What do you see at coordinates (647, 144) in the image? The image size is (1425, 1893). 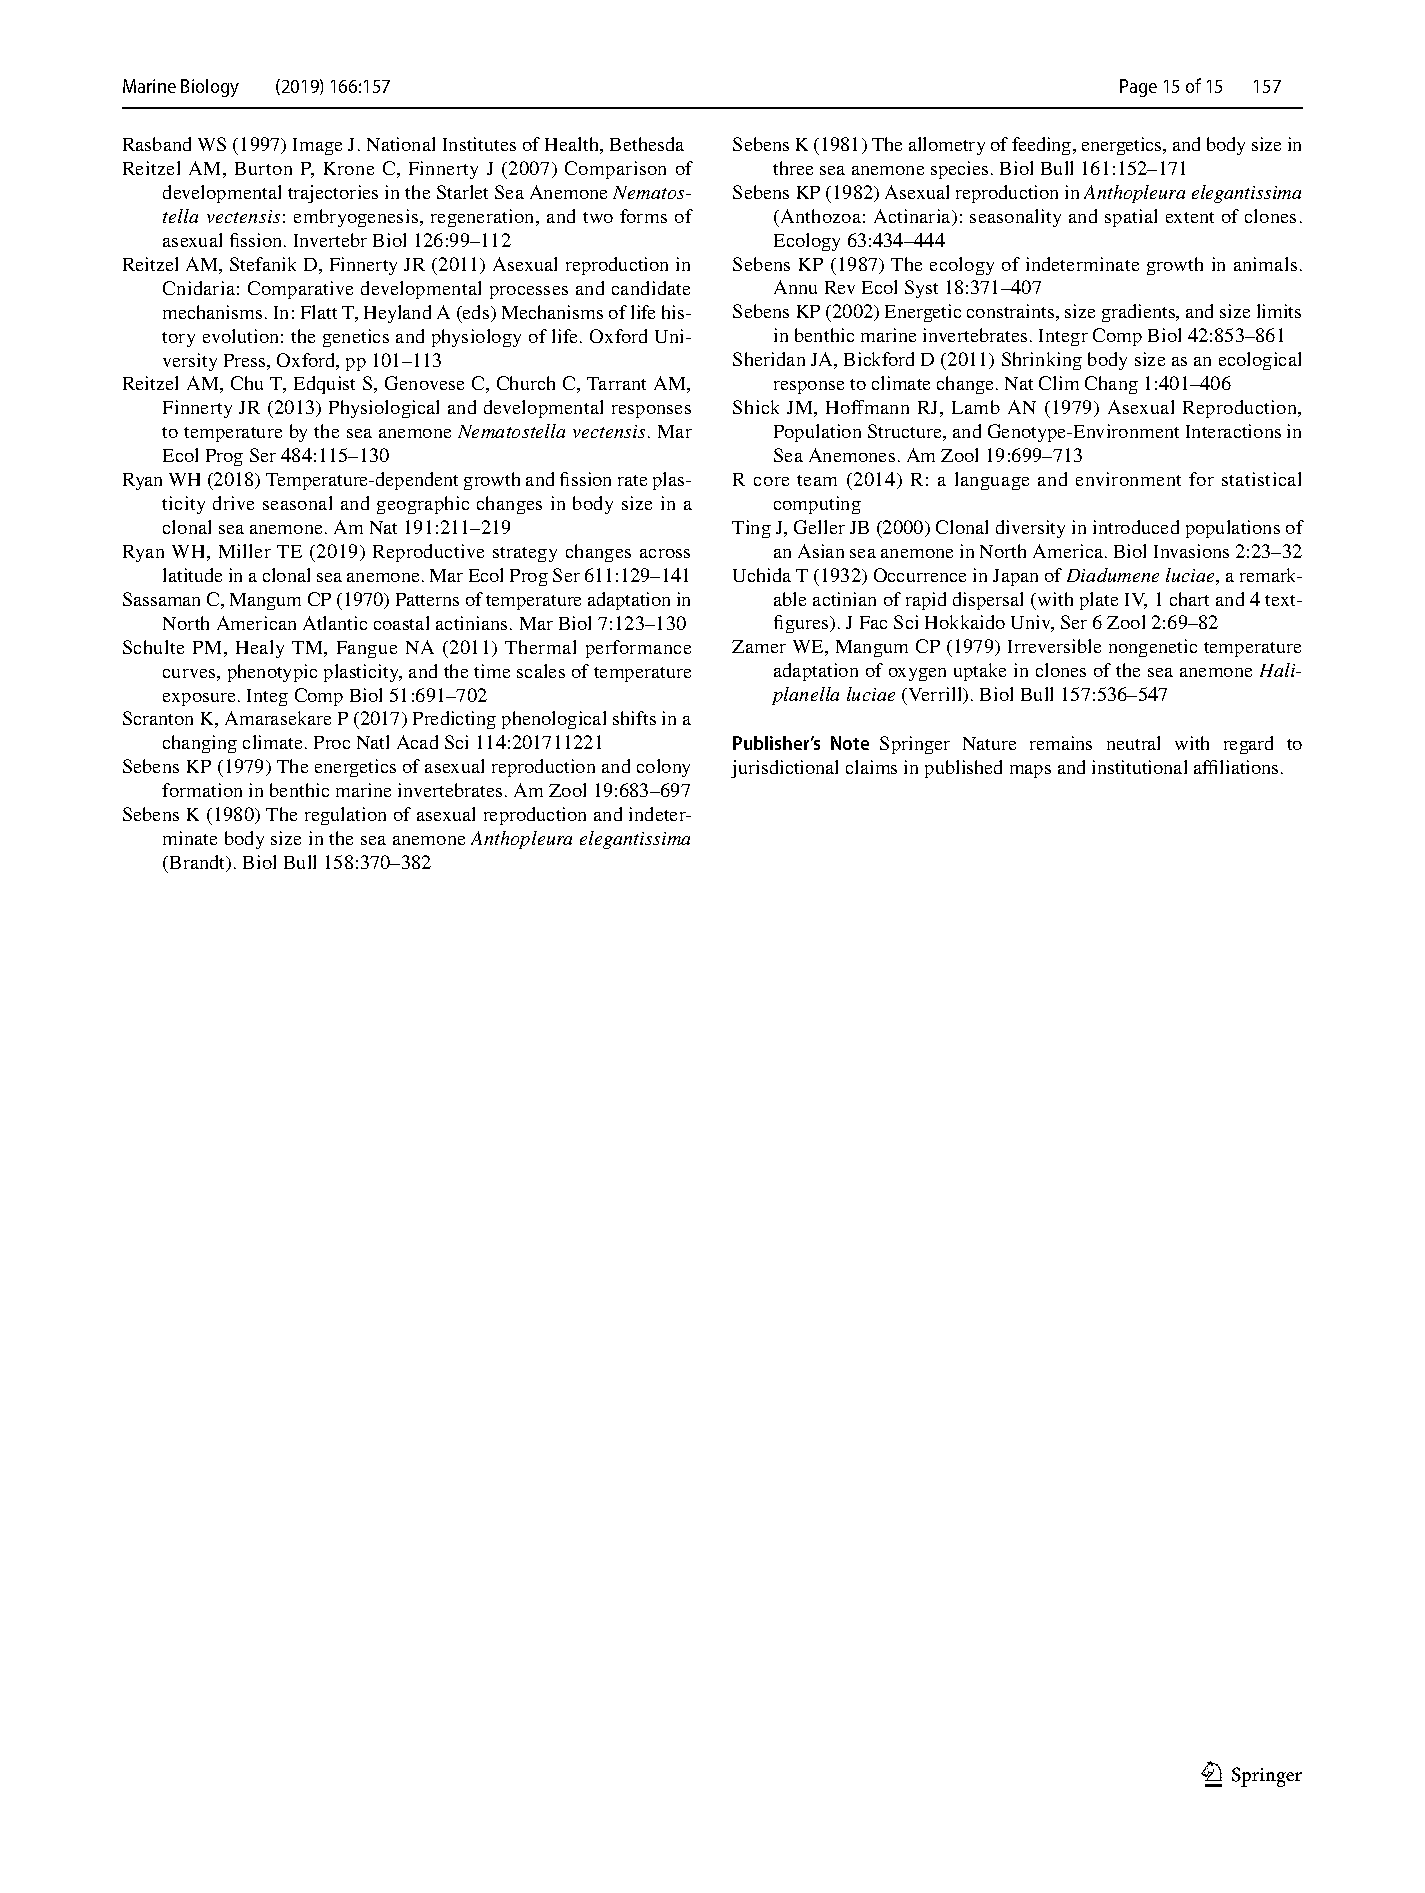 I see `Bethesda` at bounding box center [647, 144].
